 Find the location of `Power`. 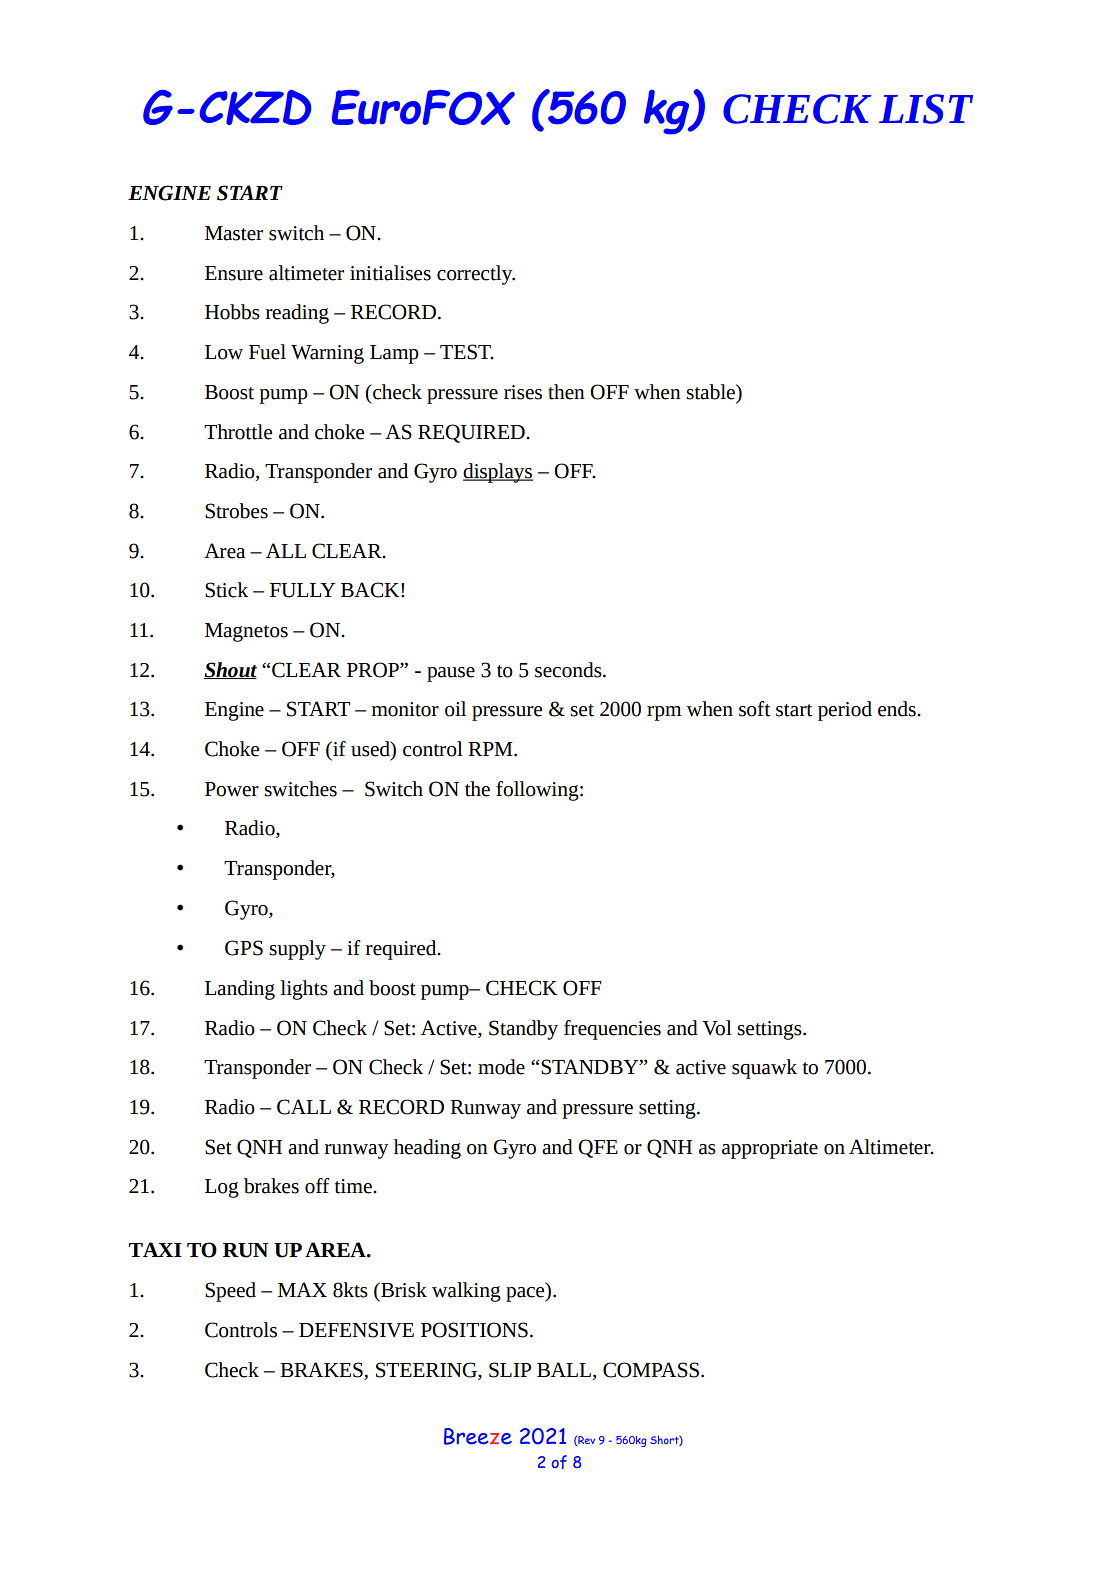

Power is located at coordinates (232, 789).
